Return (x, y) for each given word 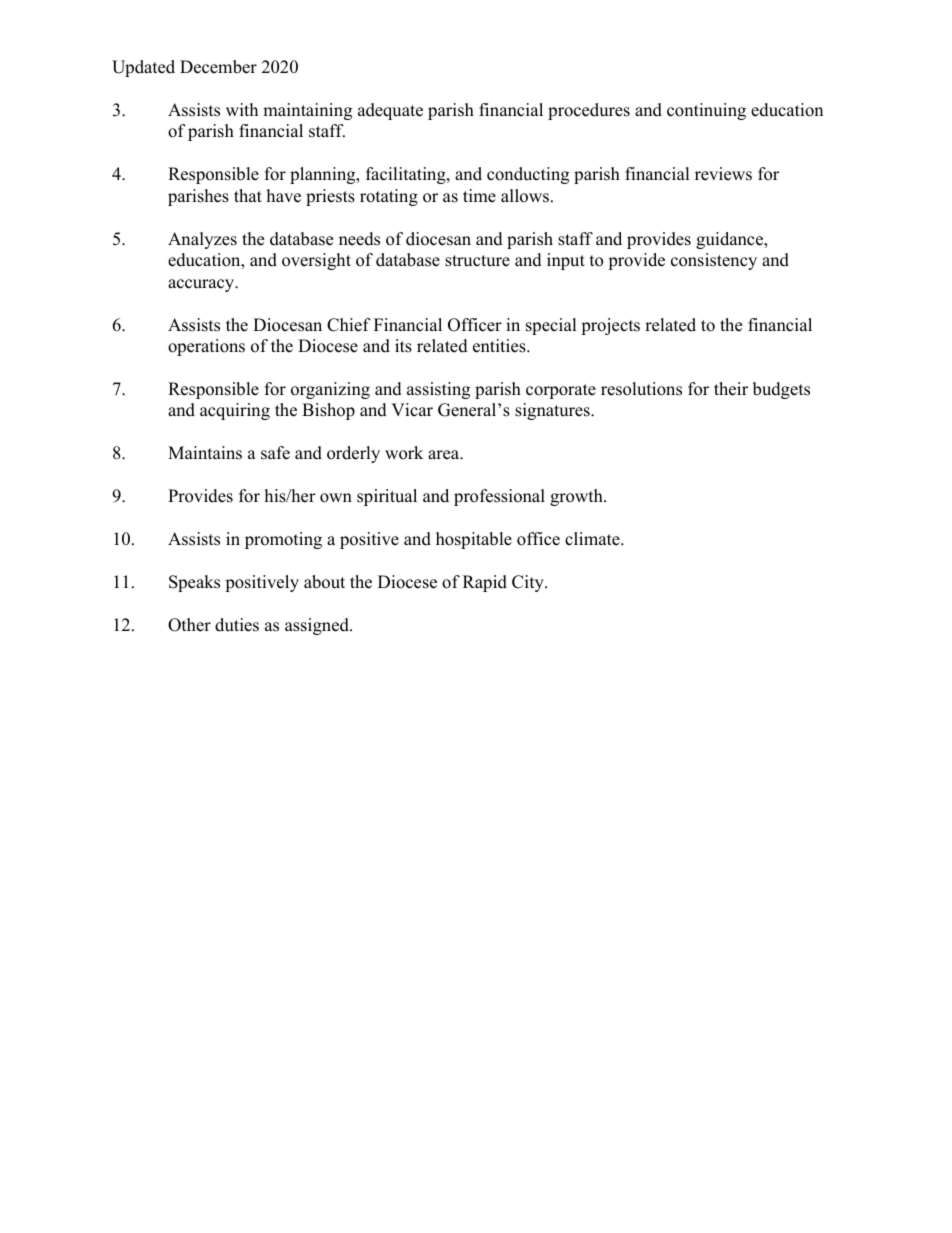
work (404, 453)
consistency (714, 261)
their (731, 389)
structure (477, 261)
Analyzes (202, 240)
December (218, 67)
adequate (390, 111)
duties (237, 625)
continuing (706, 111)
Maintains (205, 453)
